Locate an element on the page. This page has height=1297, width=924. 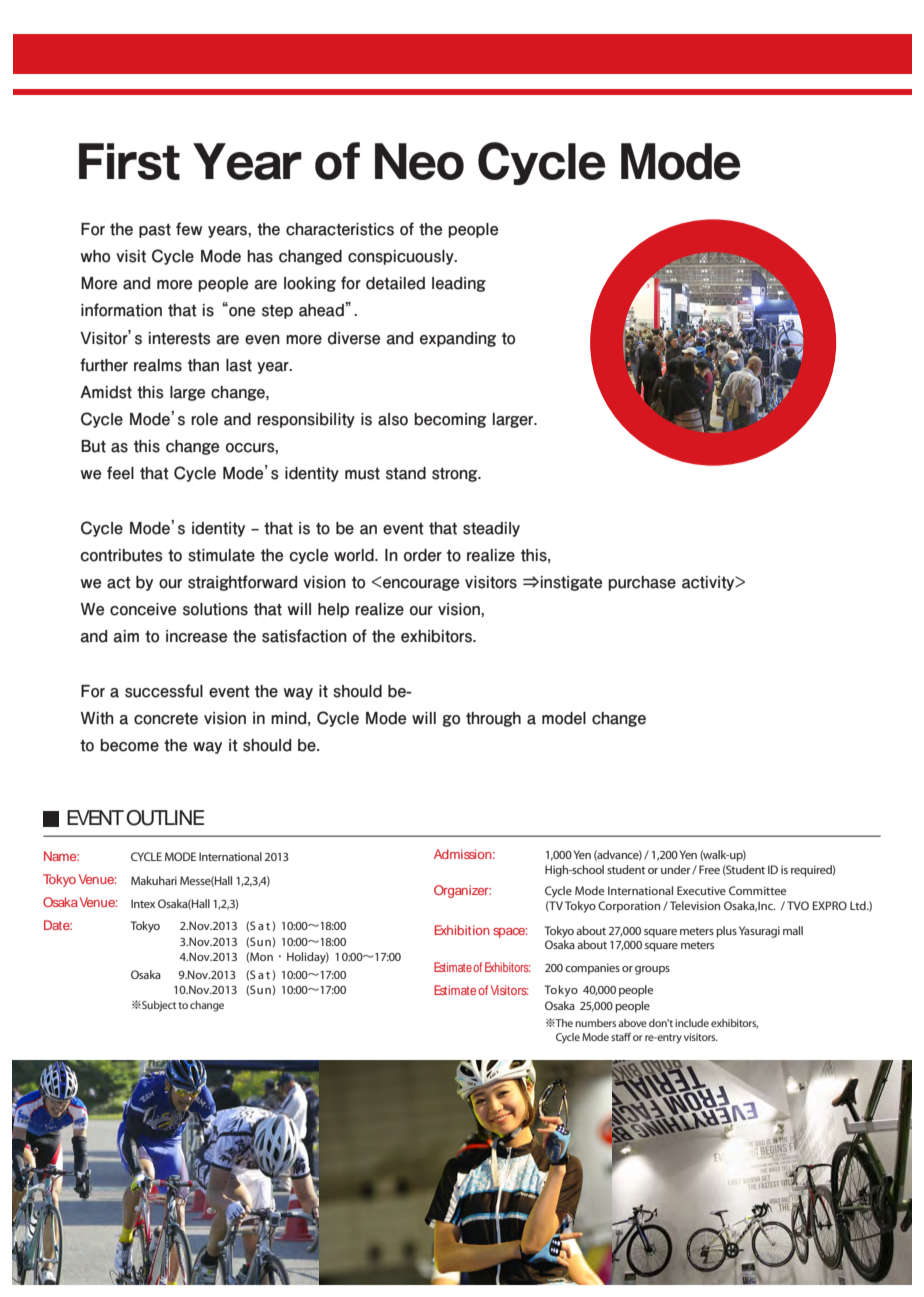
conceive is located at coordinates (143, 609).
